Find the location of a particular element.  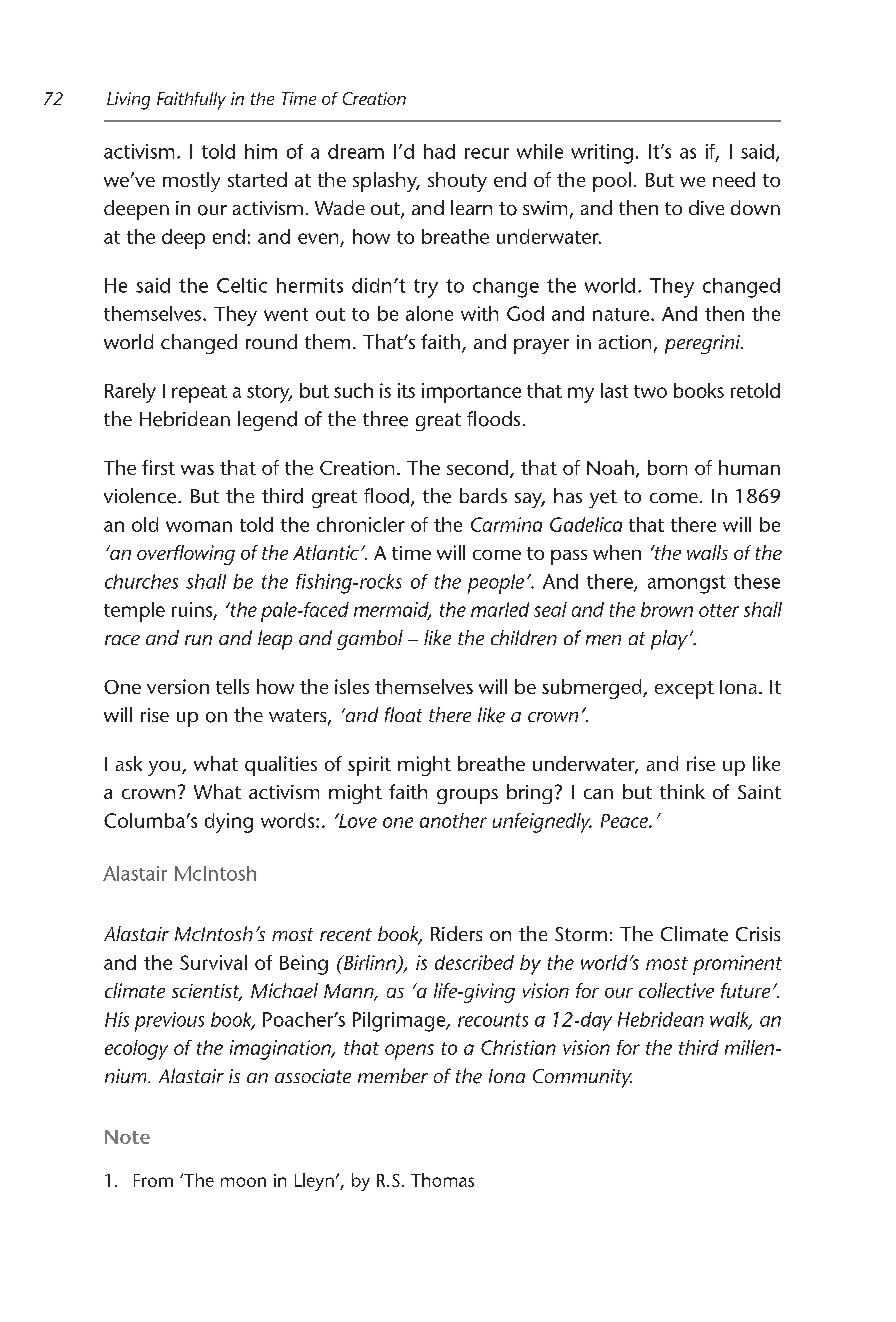

Thomas is located at coordinates (442, 1180).
